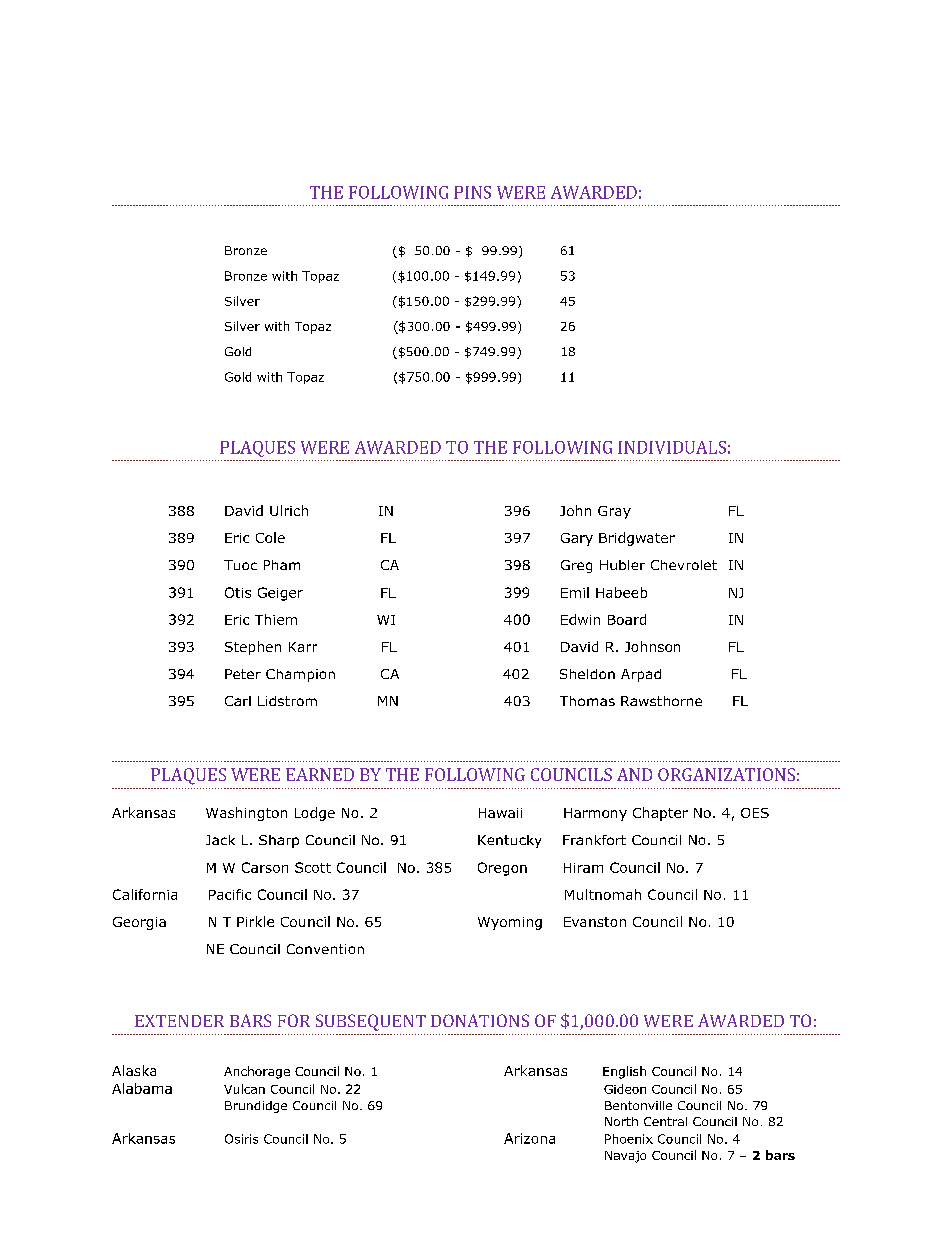  I want to click on Central, so click(665, 1121).
